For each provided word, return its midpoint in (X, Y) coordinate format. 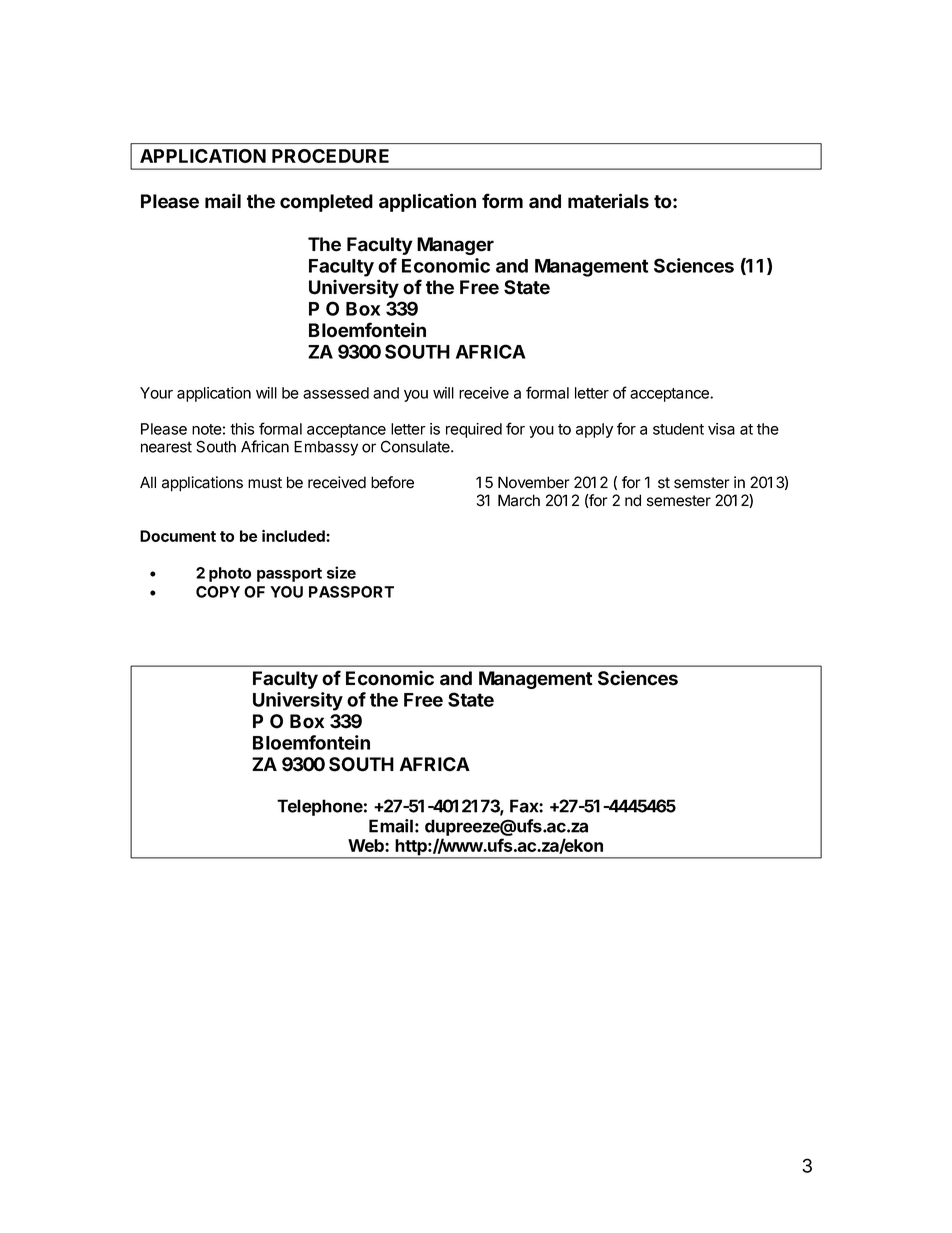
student (678, 429)
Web (367, 845)
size (341, 572)
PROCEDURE (330, 156)
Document (178, 536)
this (242, 429)
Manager (455, 246)
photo (230, 574)
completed (326, 203)
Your (156, 393)
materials (608, 201)
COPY (218, 592)
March (519, 500)
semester (679, 501)
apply (594, 430)
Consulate (416, 446)
